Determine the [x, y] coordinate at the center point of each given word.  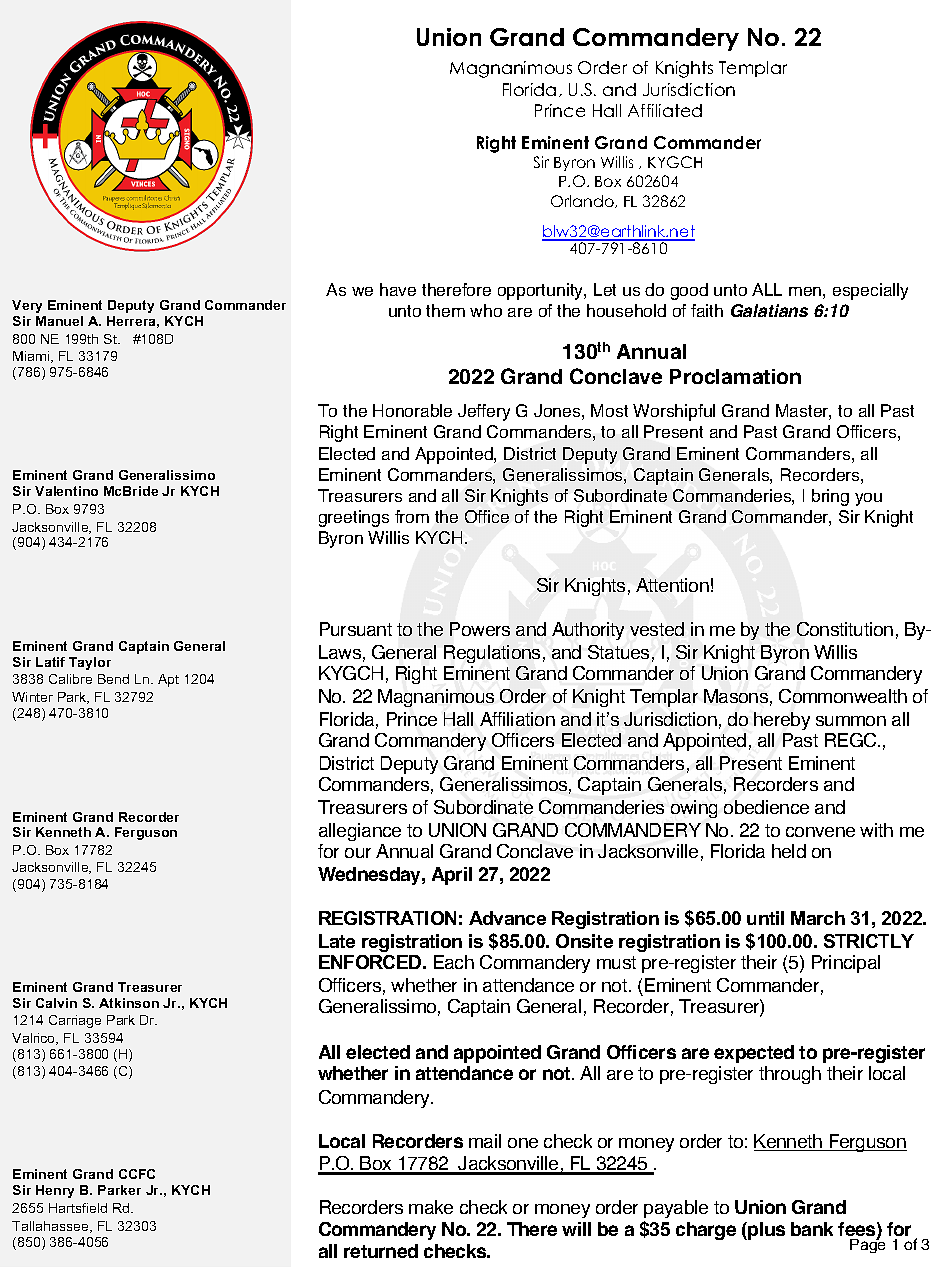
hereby [782, 721]
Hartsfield [78, 1208]
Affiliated [665, 110]
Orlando [583, 201]
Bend [113, 679]
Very [27, 306]
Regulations [492, 654]
